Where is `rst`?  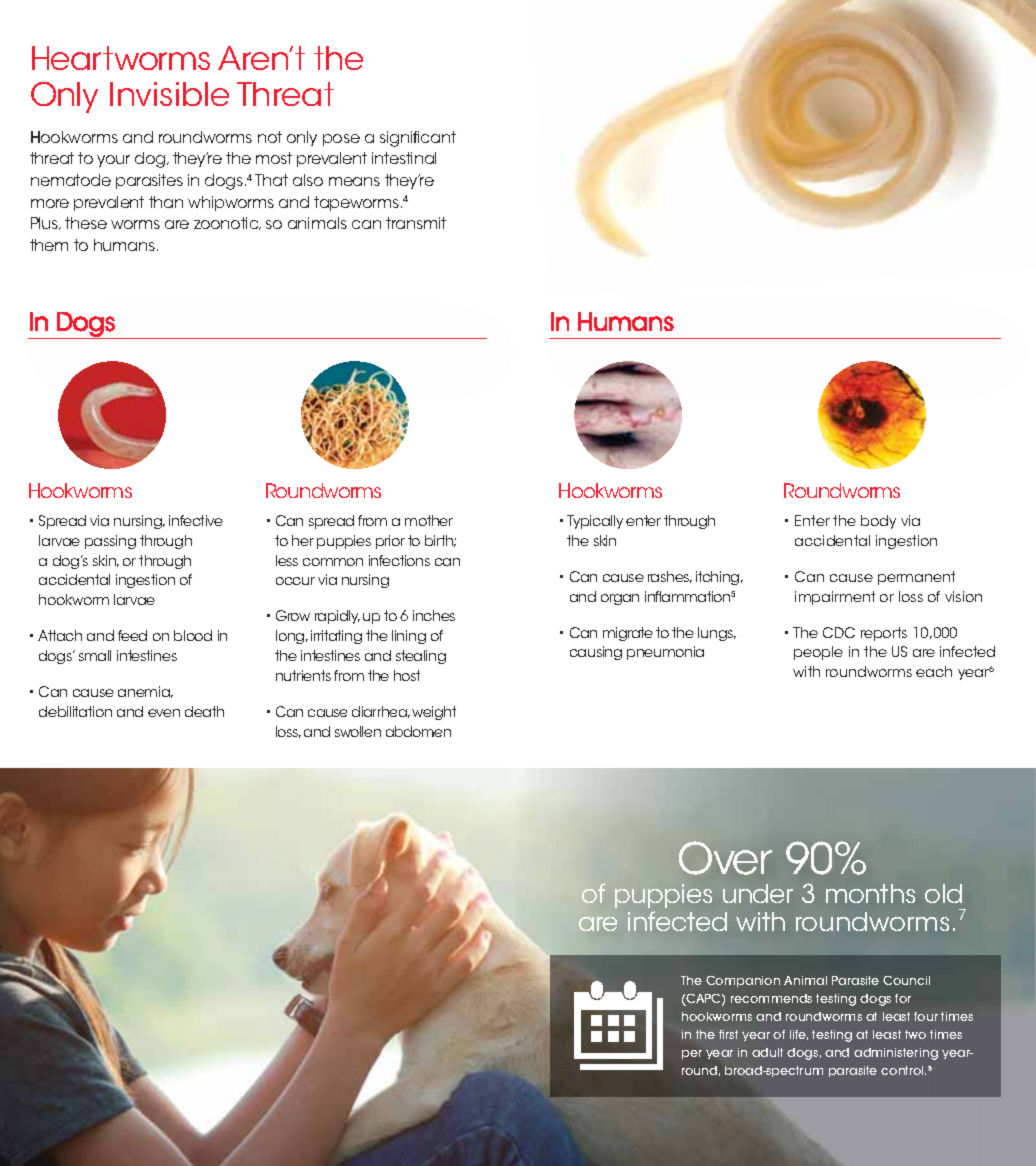
rst is located at coordinates (732, 1034).
